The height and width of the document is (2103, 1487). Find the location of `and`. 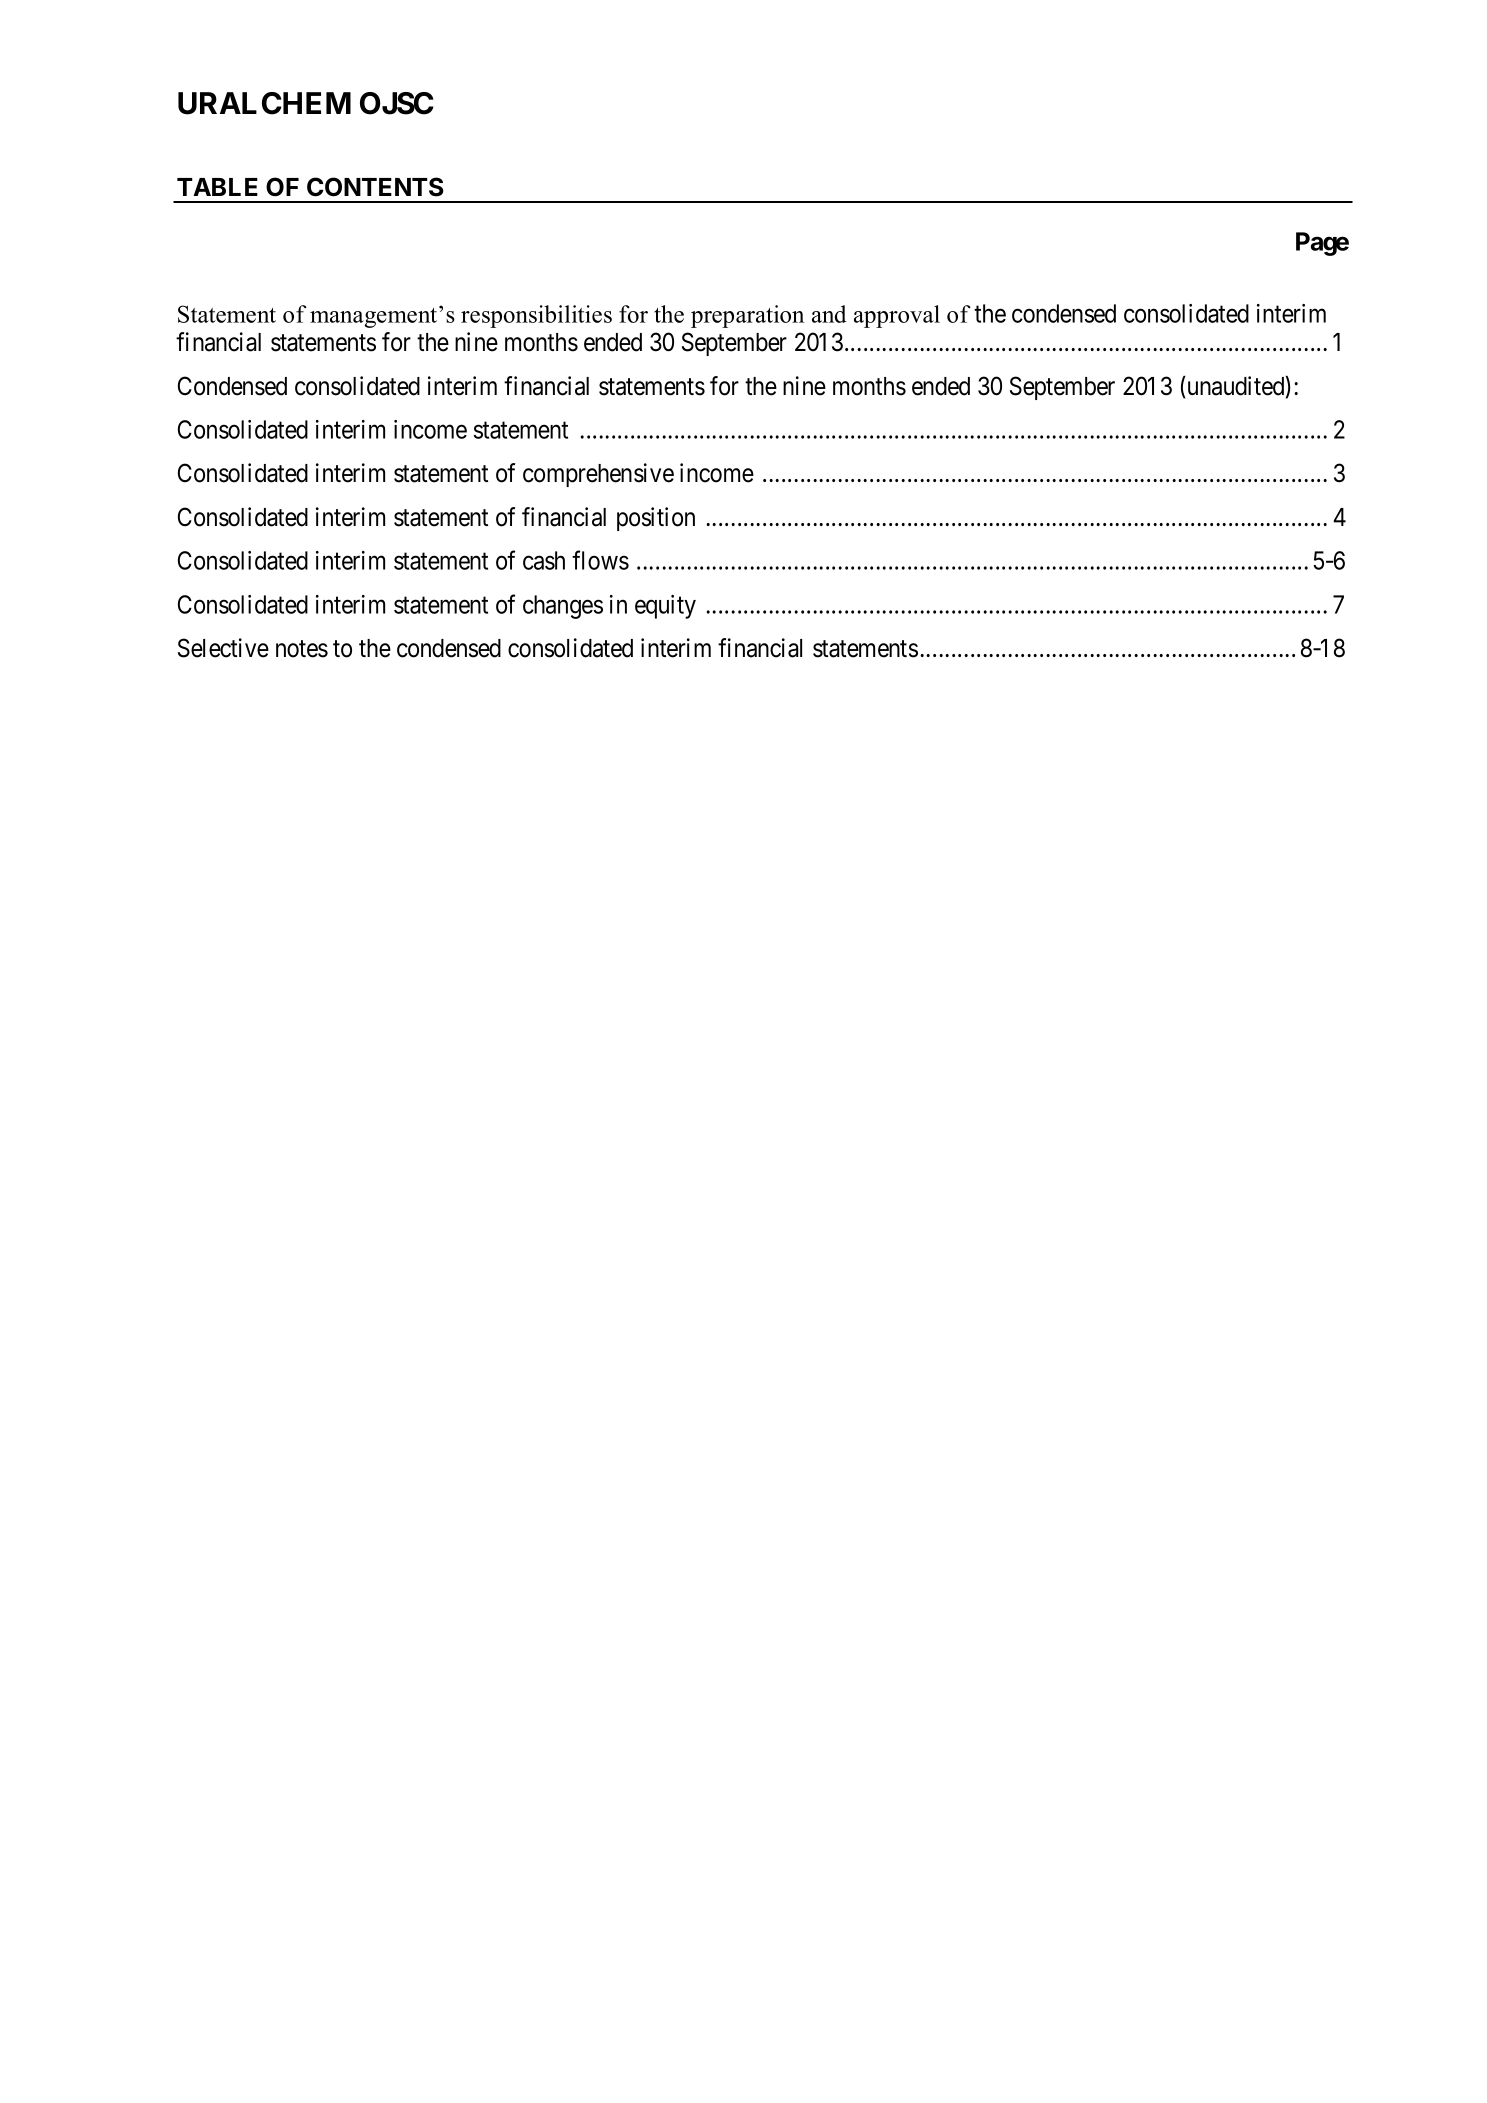

and is located at coordinates (829, 314).
